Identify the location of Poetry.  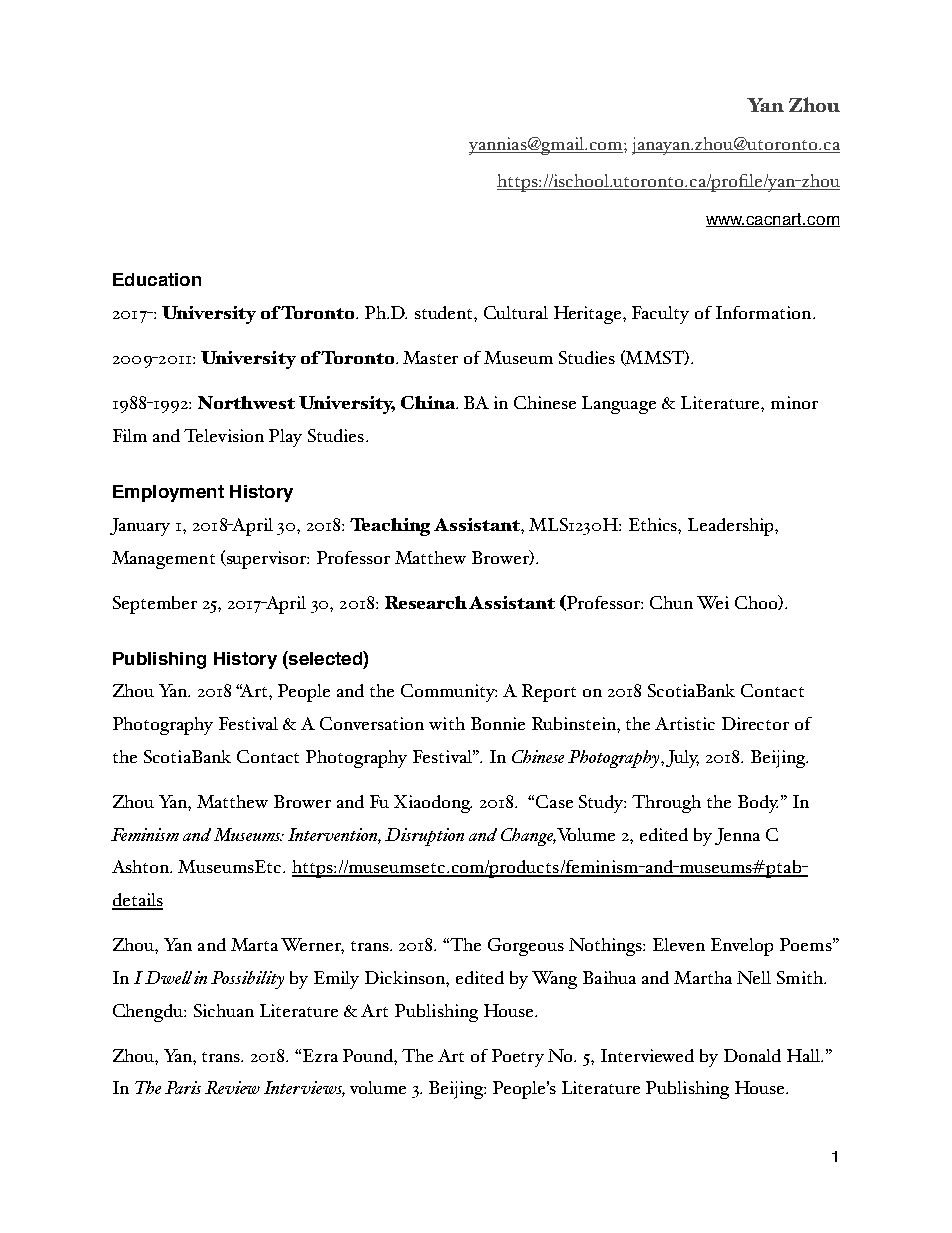
(518, 1058).
